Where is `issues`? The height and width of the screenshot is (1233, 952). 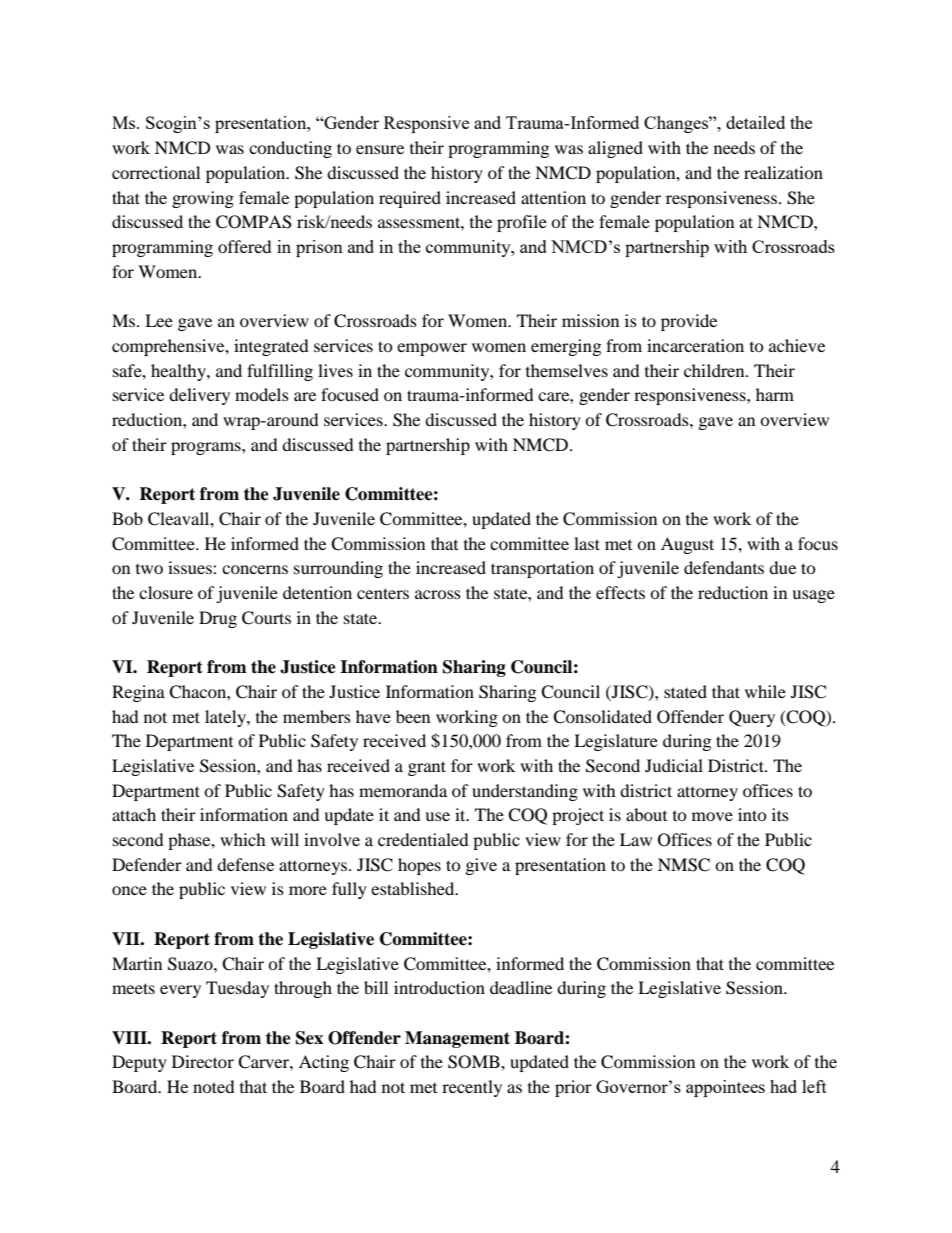 issues is located at coordinates (191, 567).
